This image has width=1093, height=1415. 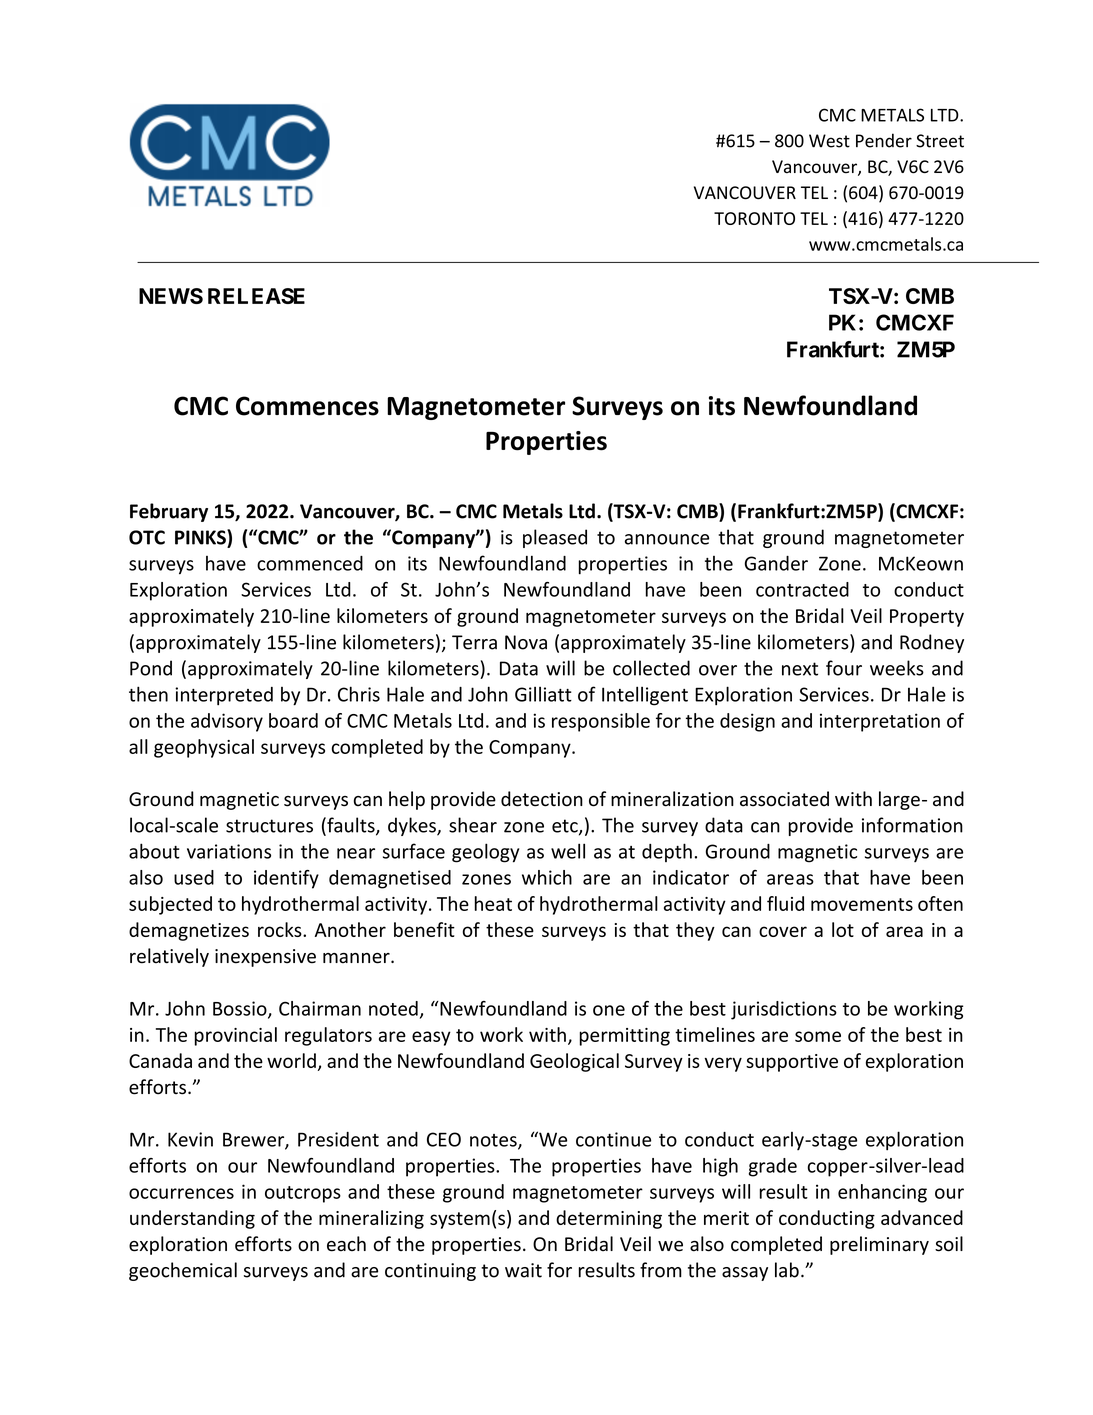 I want to click on TORONTO, so click(x=754, y=218).
